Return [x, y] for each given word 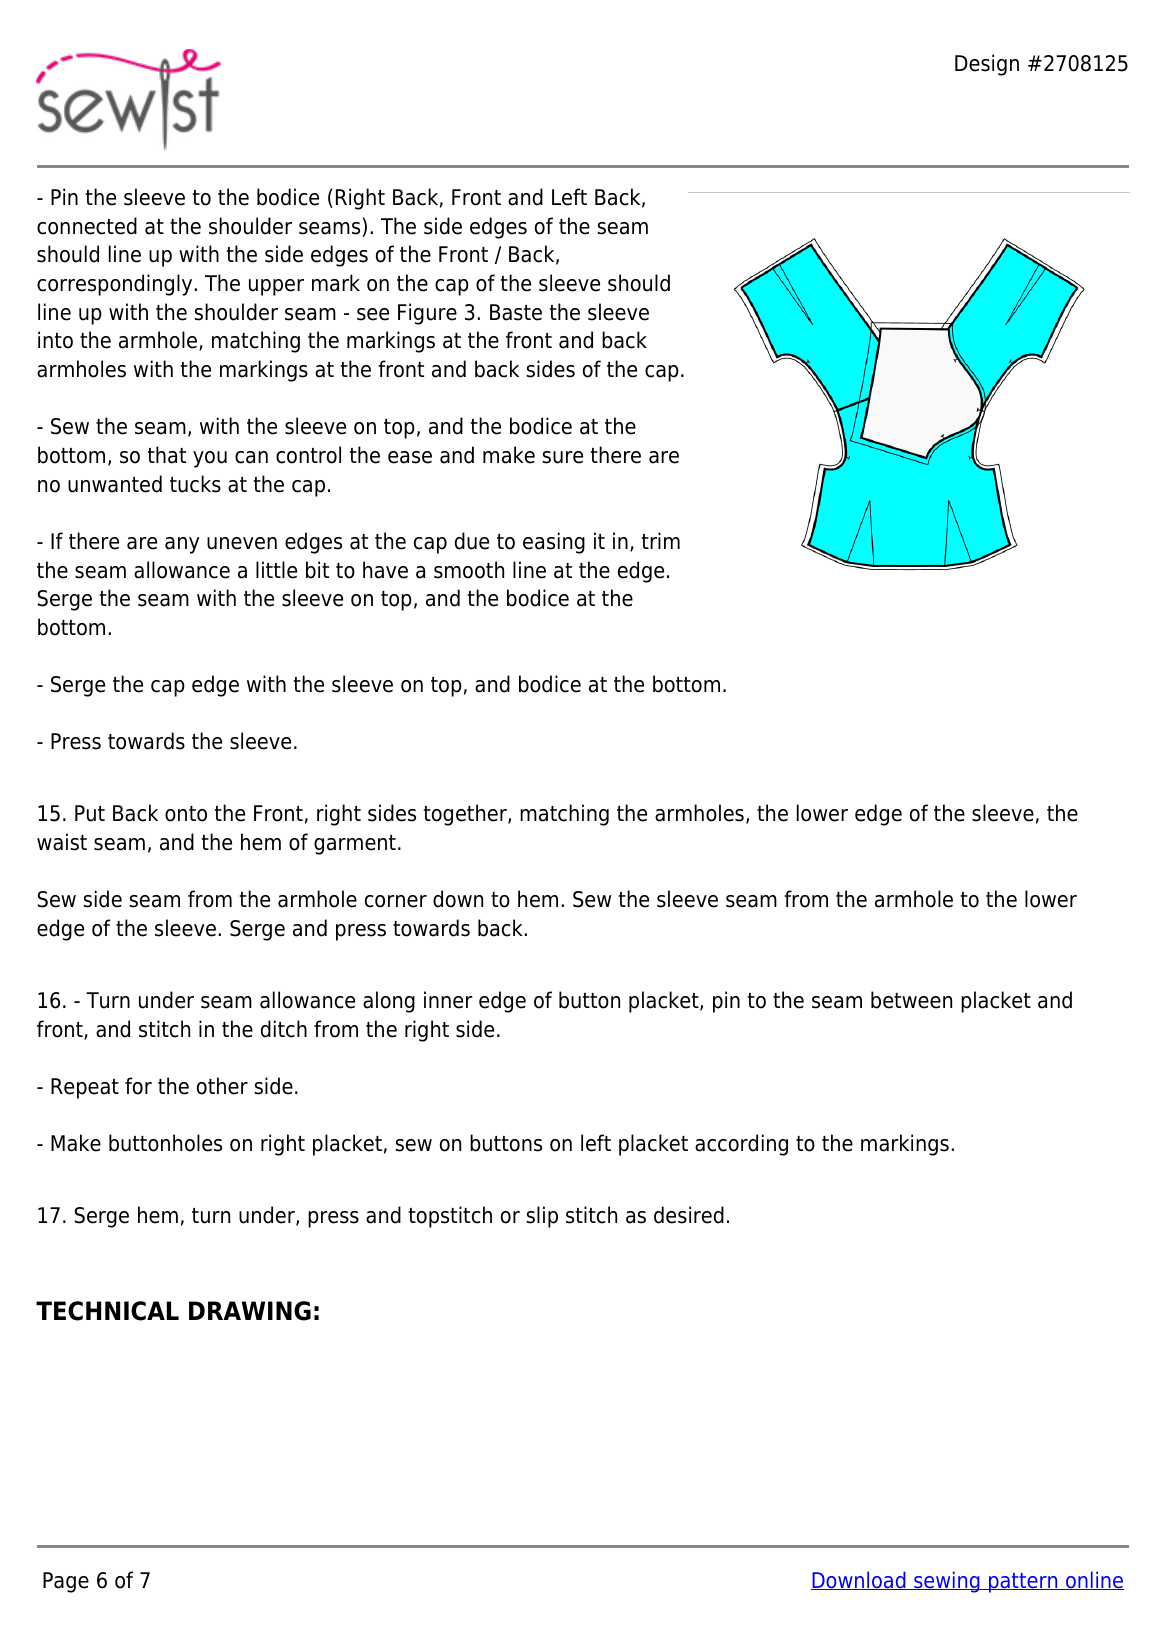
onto [186, 814]
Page [66, 1582]
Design [987, 65]
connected [87, 226]
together [466, 815]
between [911, 1000]
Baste [516, 312]
